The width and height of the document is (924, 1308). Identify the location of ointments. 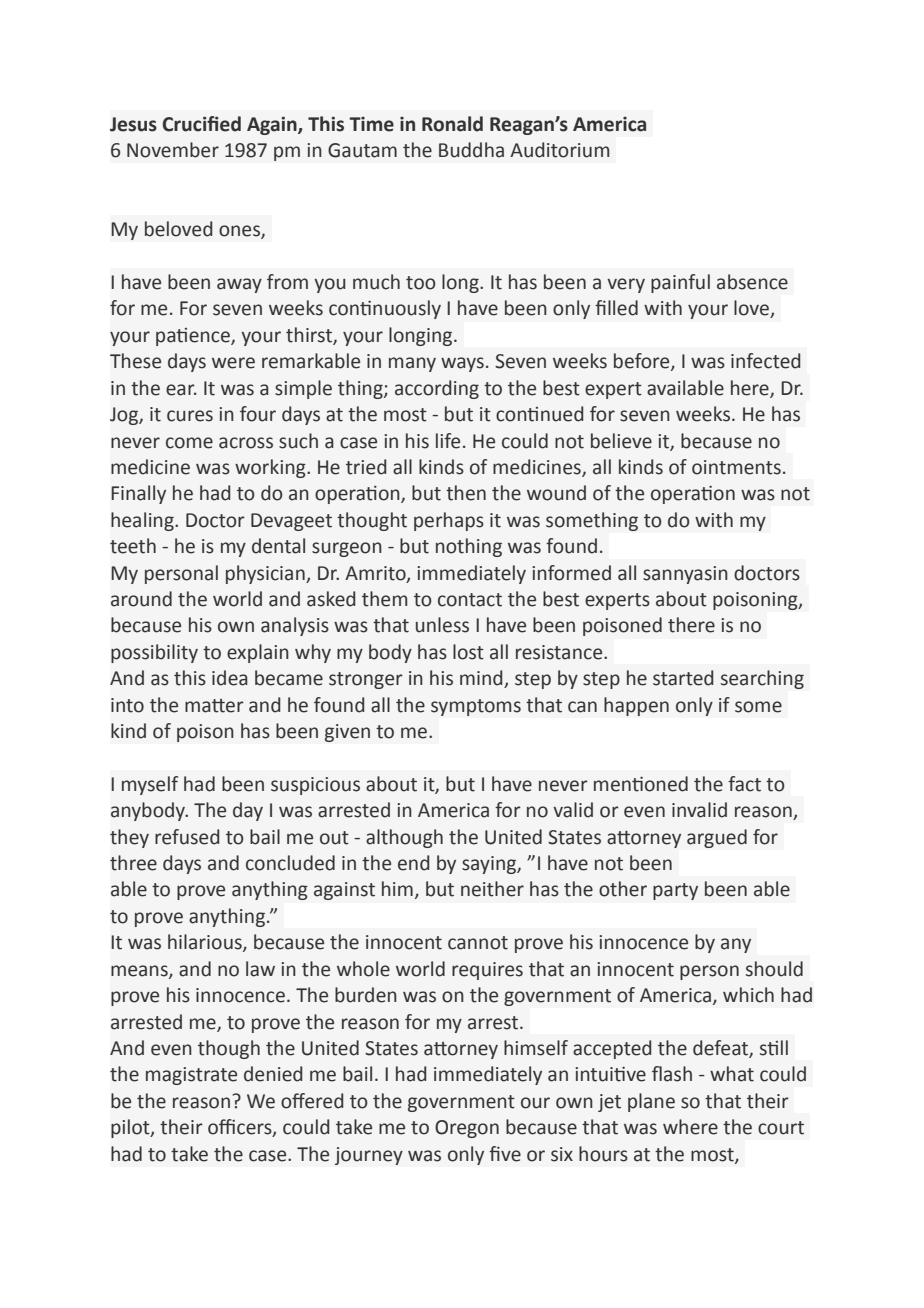
(736, 467).
